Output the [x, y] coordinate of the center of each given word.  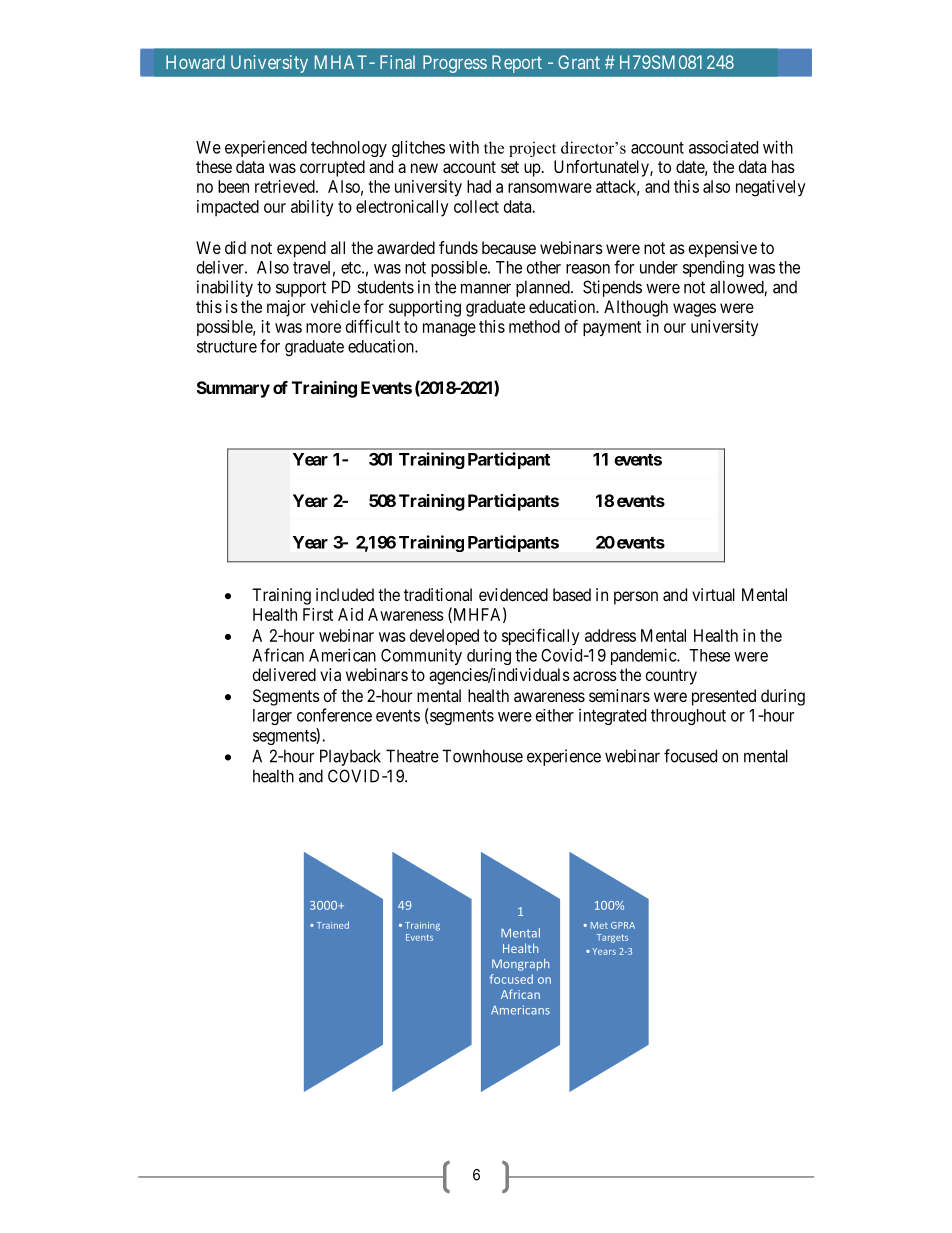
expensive [723, 249]
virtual [713, 594]
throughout [688, 717]
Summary [233, 389]
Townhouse [482, 756]
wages [694, 310]
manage [449, 330]
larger [272, 717]
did [235, 247]
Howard [195, 62]
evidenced [513, 594]
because [509, 247]
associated [723, 147]
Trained [333, 925]
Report [517, 64]
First [318, 614]
